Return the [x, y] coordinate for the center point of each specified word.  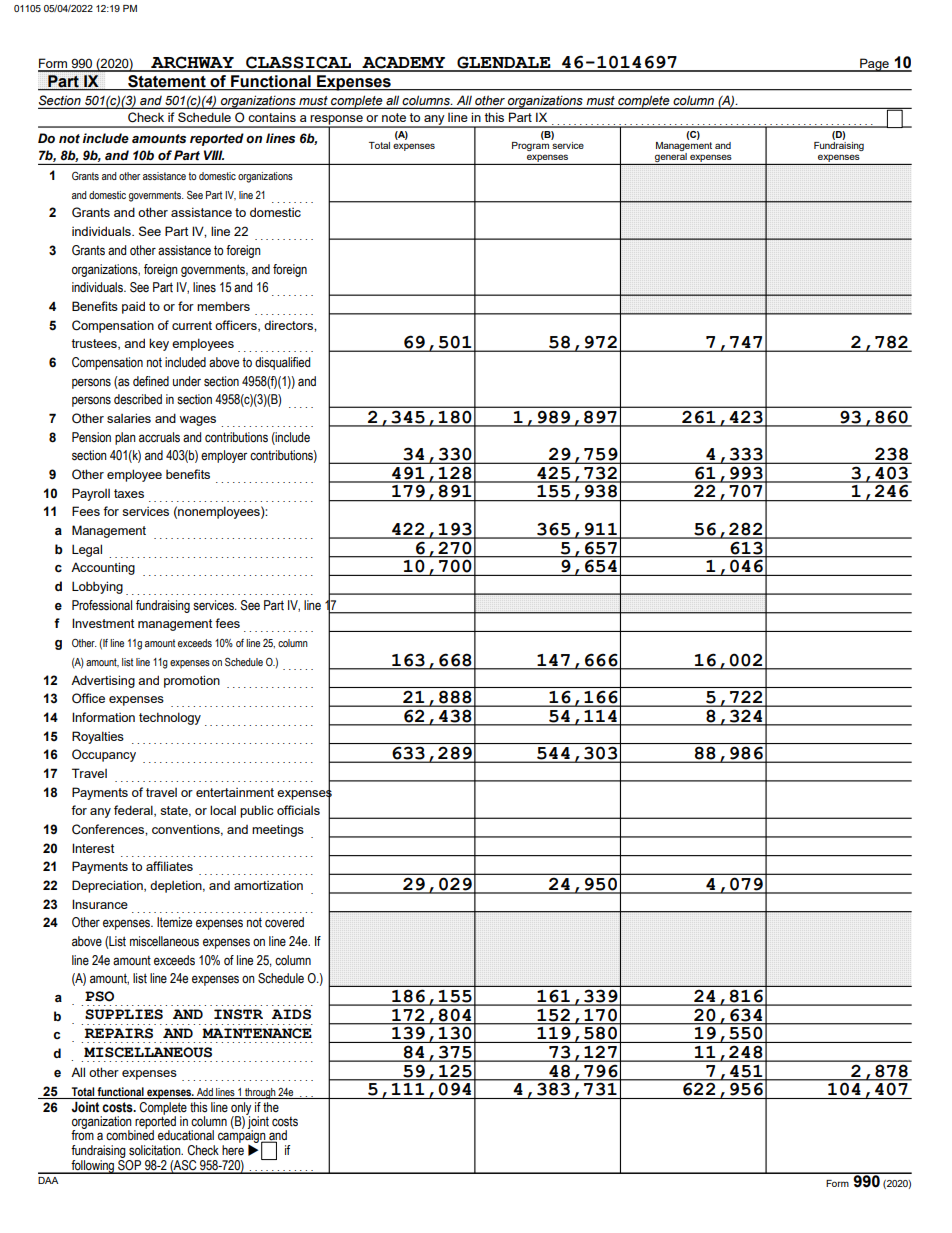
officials [298, 810]
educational [186, 1135]
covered [284, 922]
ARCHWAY [192, 63]
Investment [103, 623]
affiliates [169, 866]
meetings [278, 830]
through [260, 1093]
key [159, 344]
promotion [192, 681]
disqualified [282, 363]
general [671, 159]
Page [874, 65]
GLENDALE [504, 63]
